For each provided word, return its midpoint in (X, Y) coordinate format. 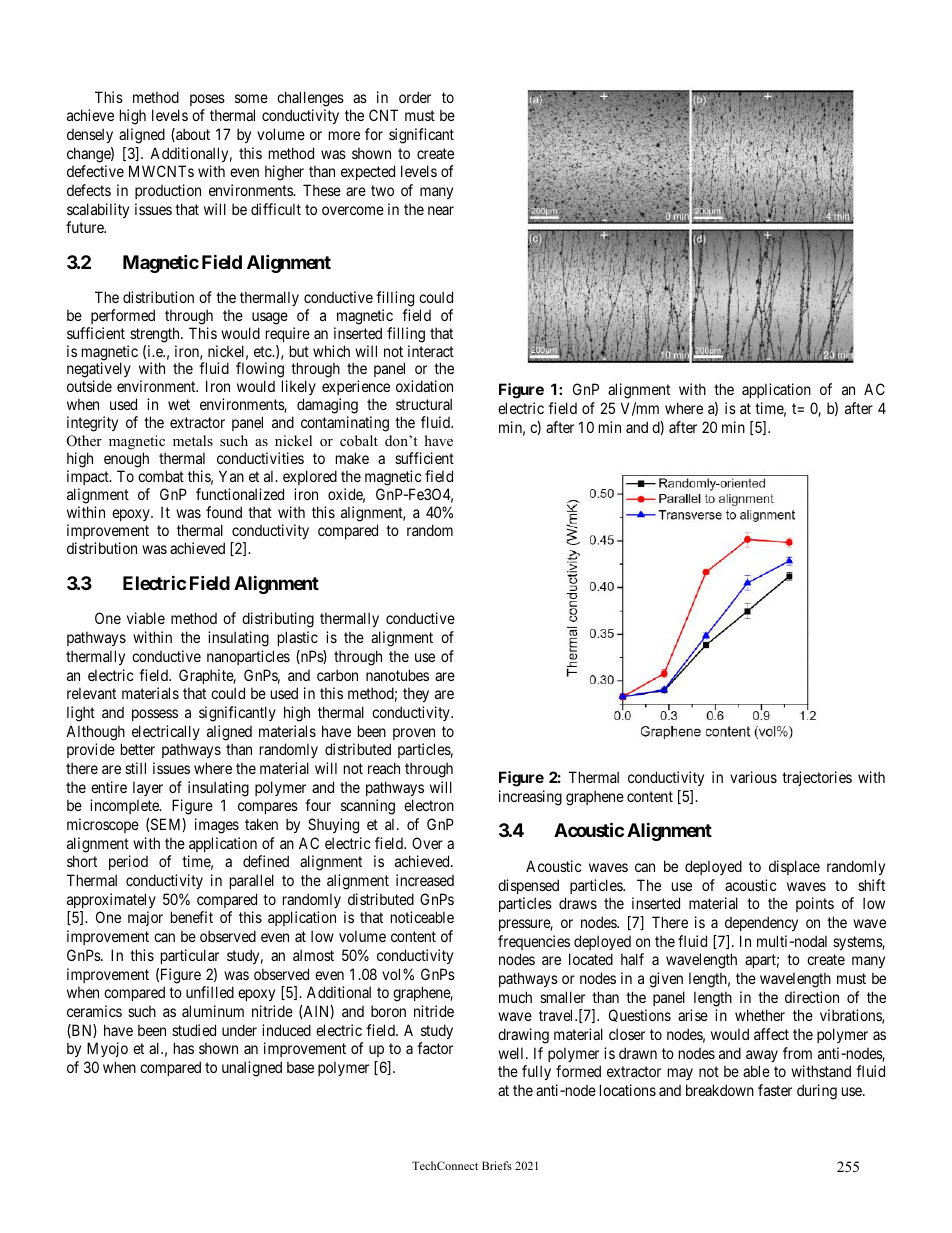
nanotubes (397, 675)
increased (425, 880)
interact (431, 351)
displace (794, 867)
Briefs (497, 1165)
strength (156, 335)
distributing (278, 620)
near (441, 210)
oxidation (424, 386)
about (192, 135)
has (184, 1048)
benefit (192, 917)
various (753, 777)
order (415, 97)
